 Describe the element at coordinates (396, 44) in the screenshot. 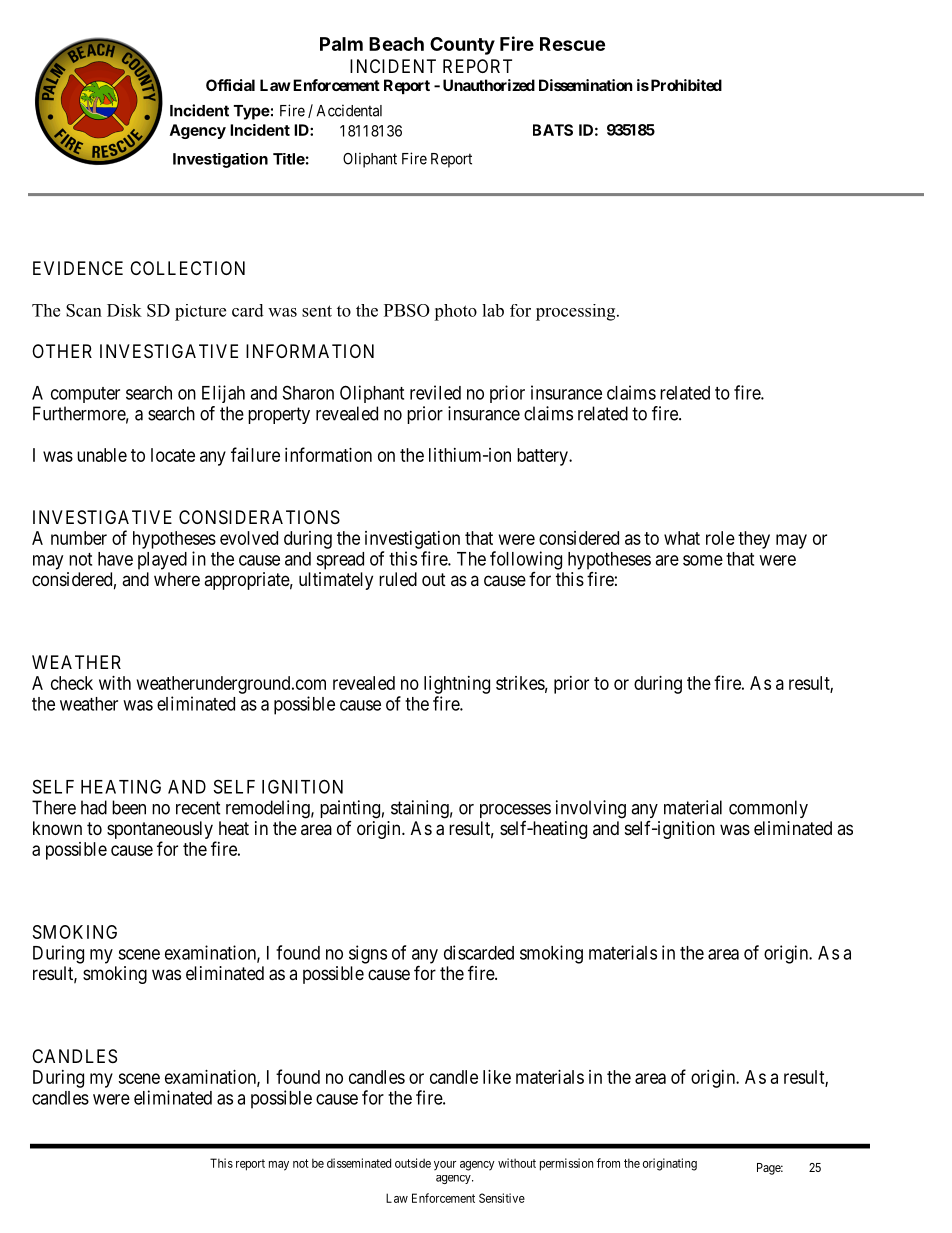

I see `Beach` at that location.
